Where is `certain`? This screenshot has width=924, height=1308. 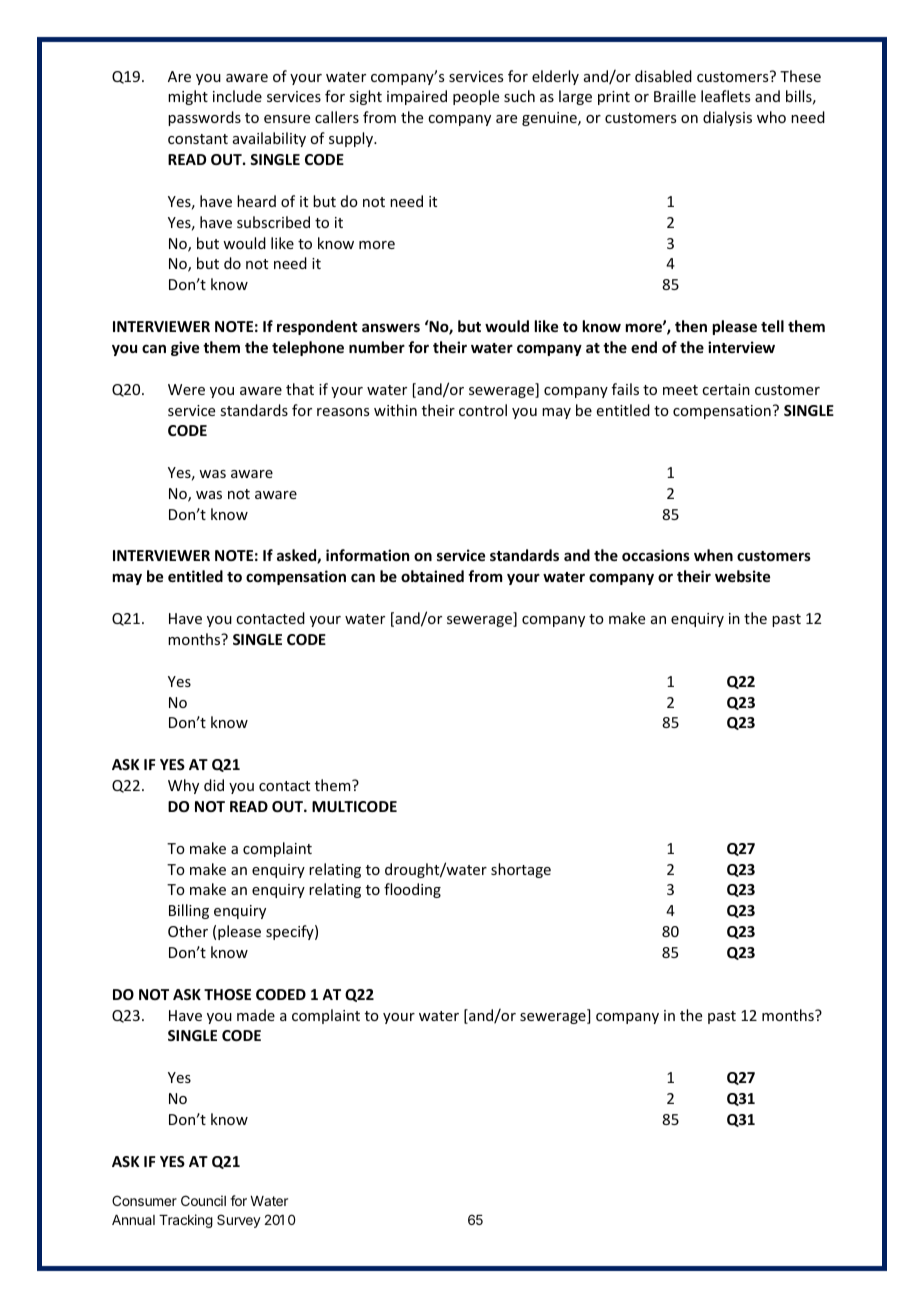 certain is located at coordinates (726, 389).
